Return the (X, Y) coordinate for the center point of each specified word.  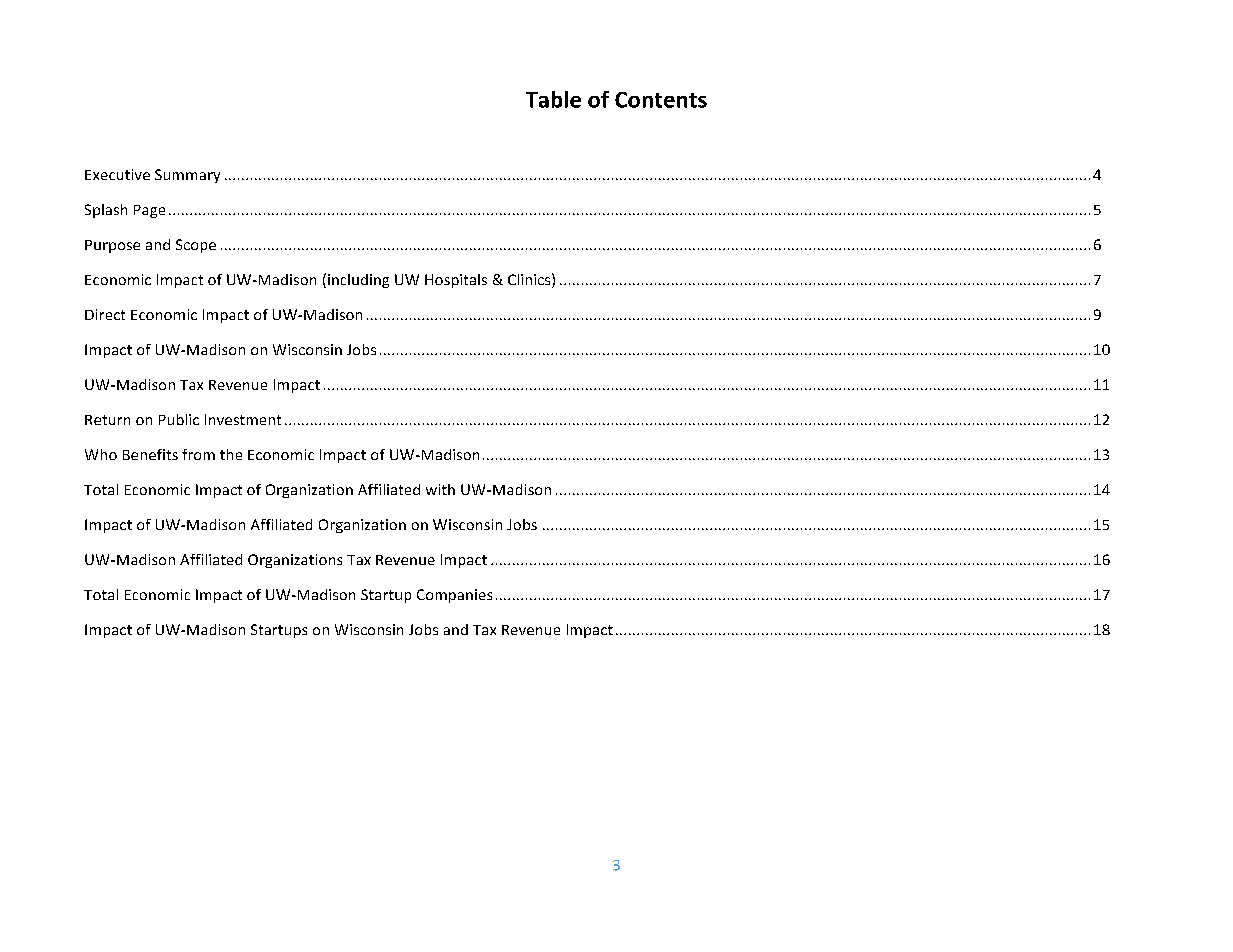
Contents (661, 100)
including (358, 281)
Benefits (150, 454)
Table (553, 99)
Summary (187, 176)
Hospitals (456, 281)
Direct (105, 314)
